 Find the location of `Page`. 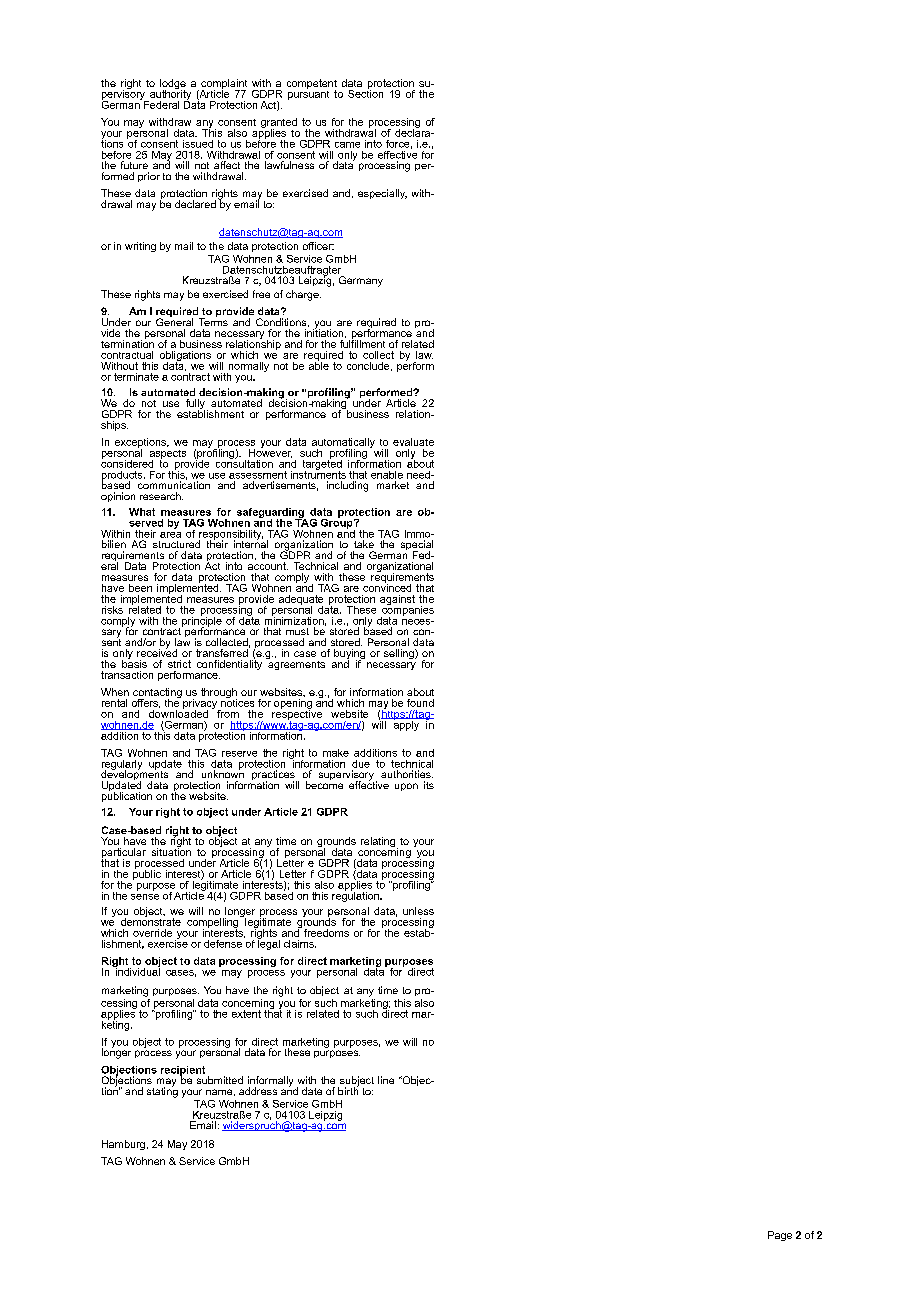

Page is located at coordinates (780, 1236).
